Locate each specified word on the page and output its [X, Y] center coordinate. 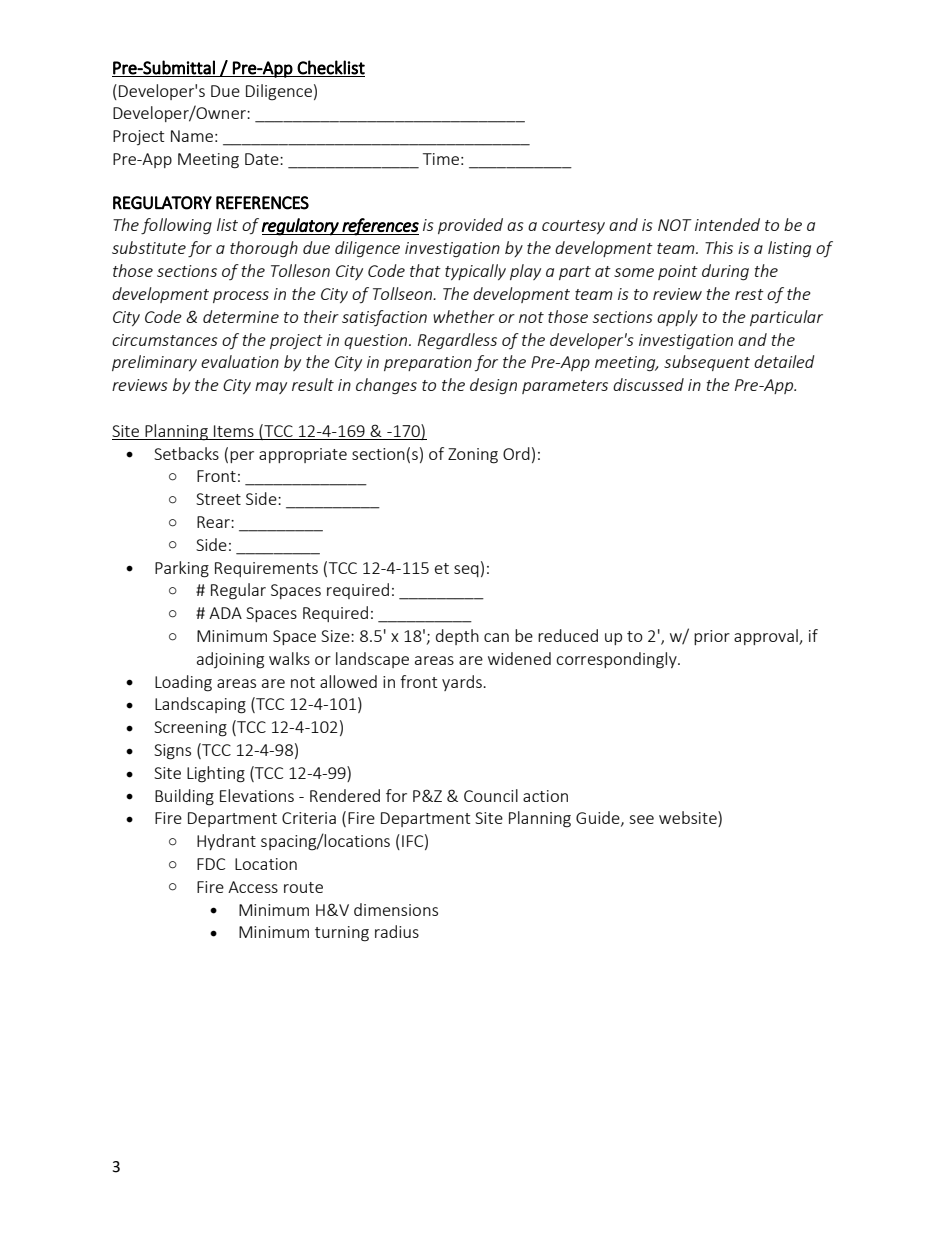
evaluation [240, 361]
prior [712, 637]
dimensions [396, 909]
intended [727, 224]
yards [463, 683]
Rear [214, 522]
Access [253, 887]
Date [263, 159]
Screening [190, 729]
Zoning [473, 456]
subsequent [707, 363]
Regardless [457, 341]
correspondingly [617, 660]
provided [470, 226]
